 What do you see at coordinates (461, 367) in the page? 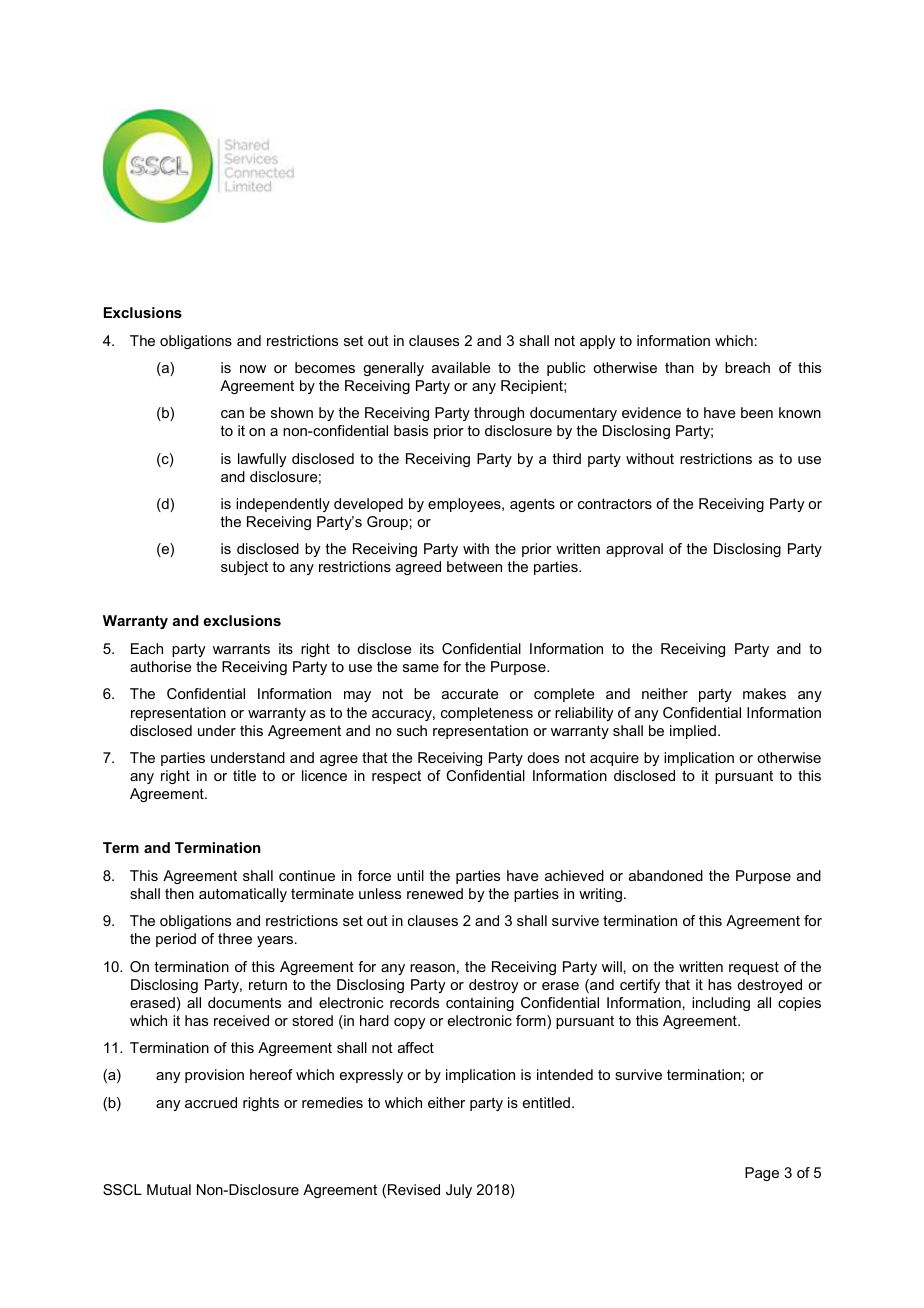
I see `available` at bounding box center [461, 367].
